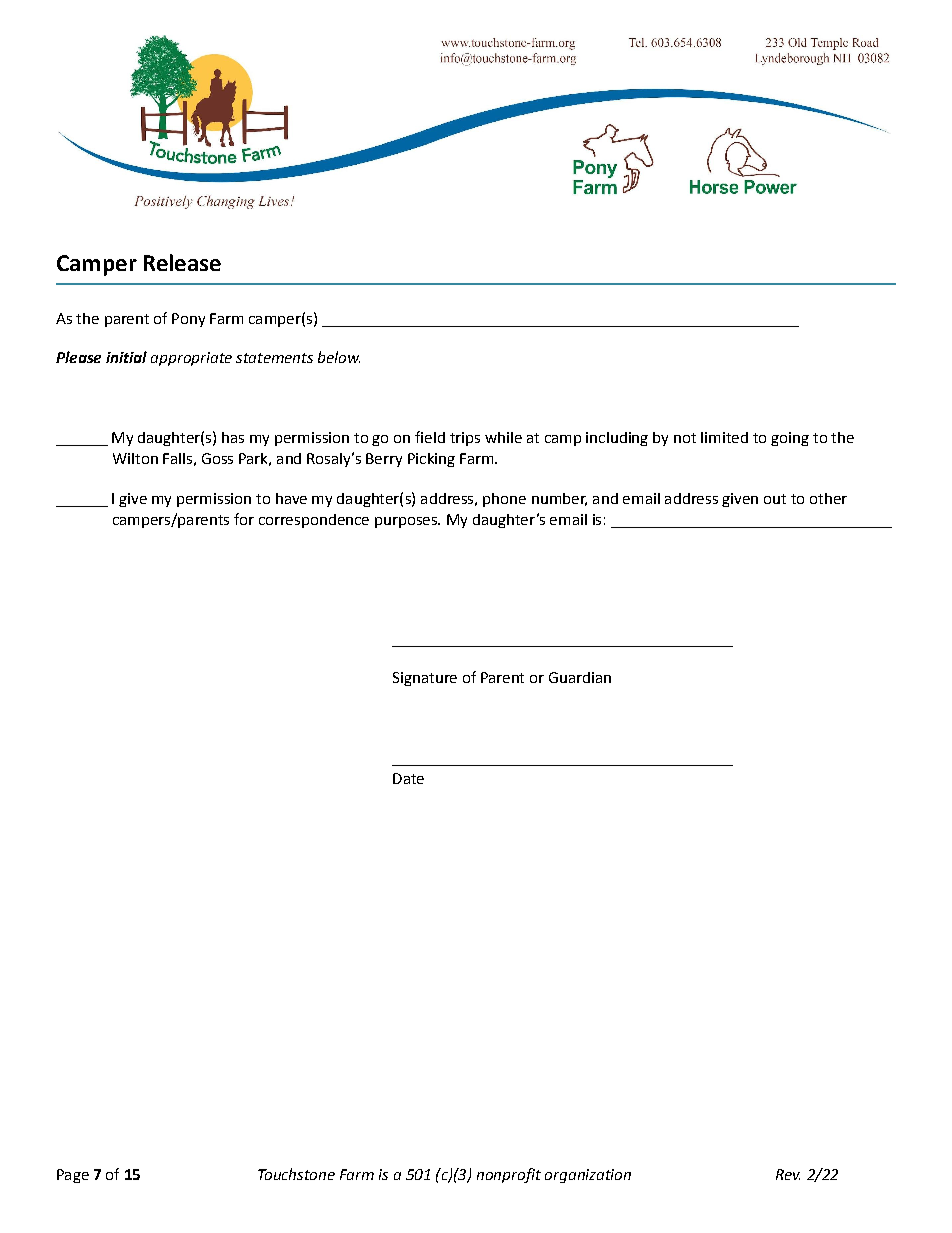 The width and height of the document is (952, 1233). What do you see at coordinates (425, 679) in the document?
I see `Signature` at bounding box center [425, 679].
